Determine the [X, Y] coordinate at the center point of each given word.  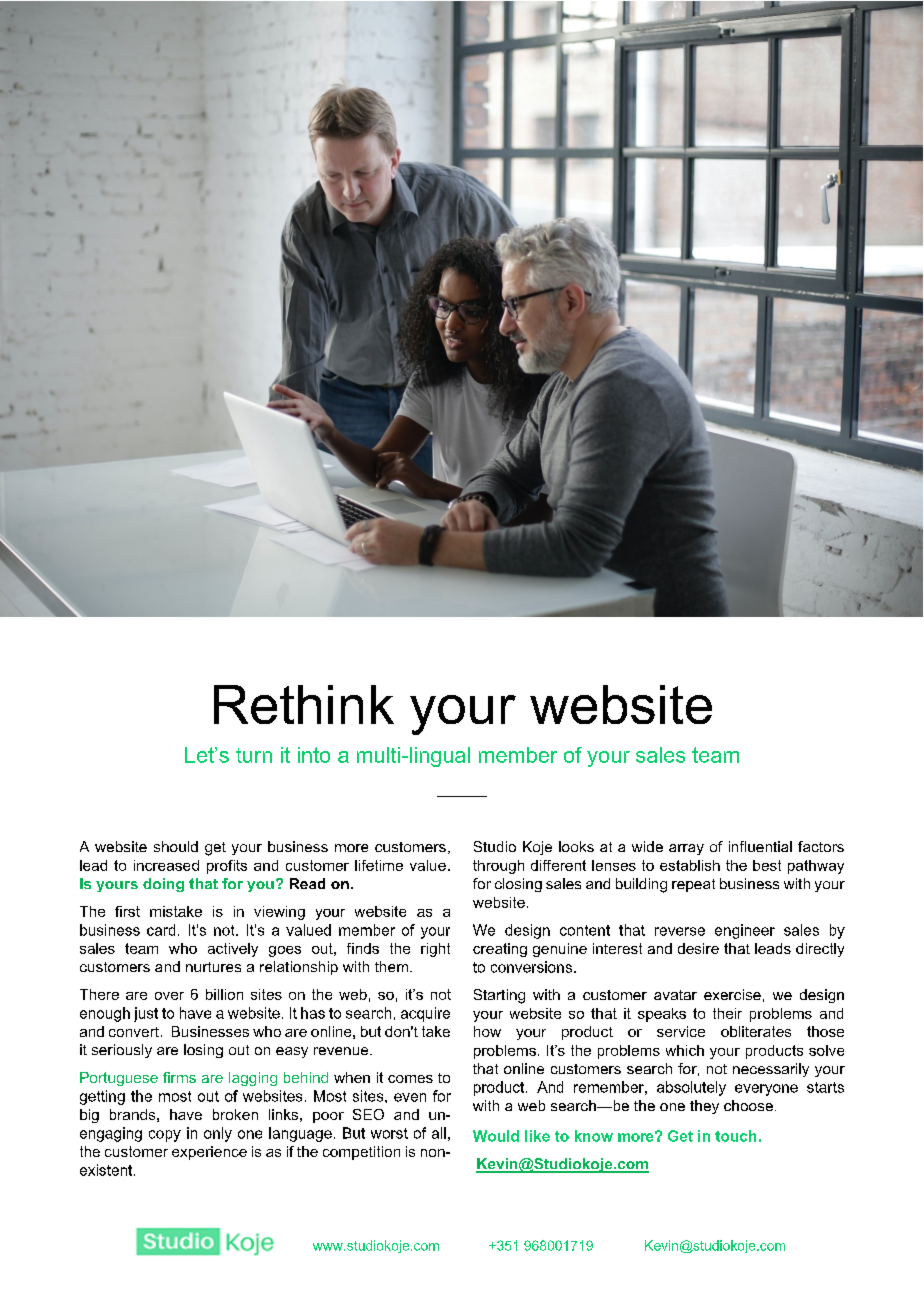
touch [735, 1136]
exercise [732, 994]
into [314, 755]
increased [166, 865]
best [767, 865]
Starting [499, 996]
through [498, 867]
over [169, 996]
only [218, 1134]
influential [760, 846]
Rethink [304, 704]
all [439, 1133]
